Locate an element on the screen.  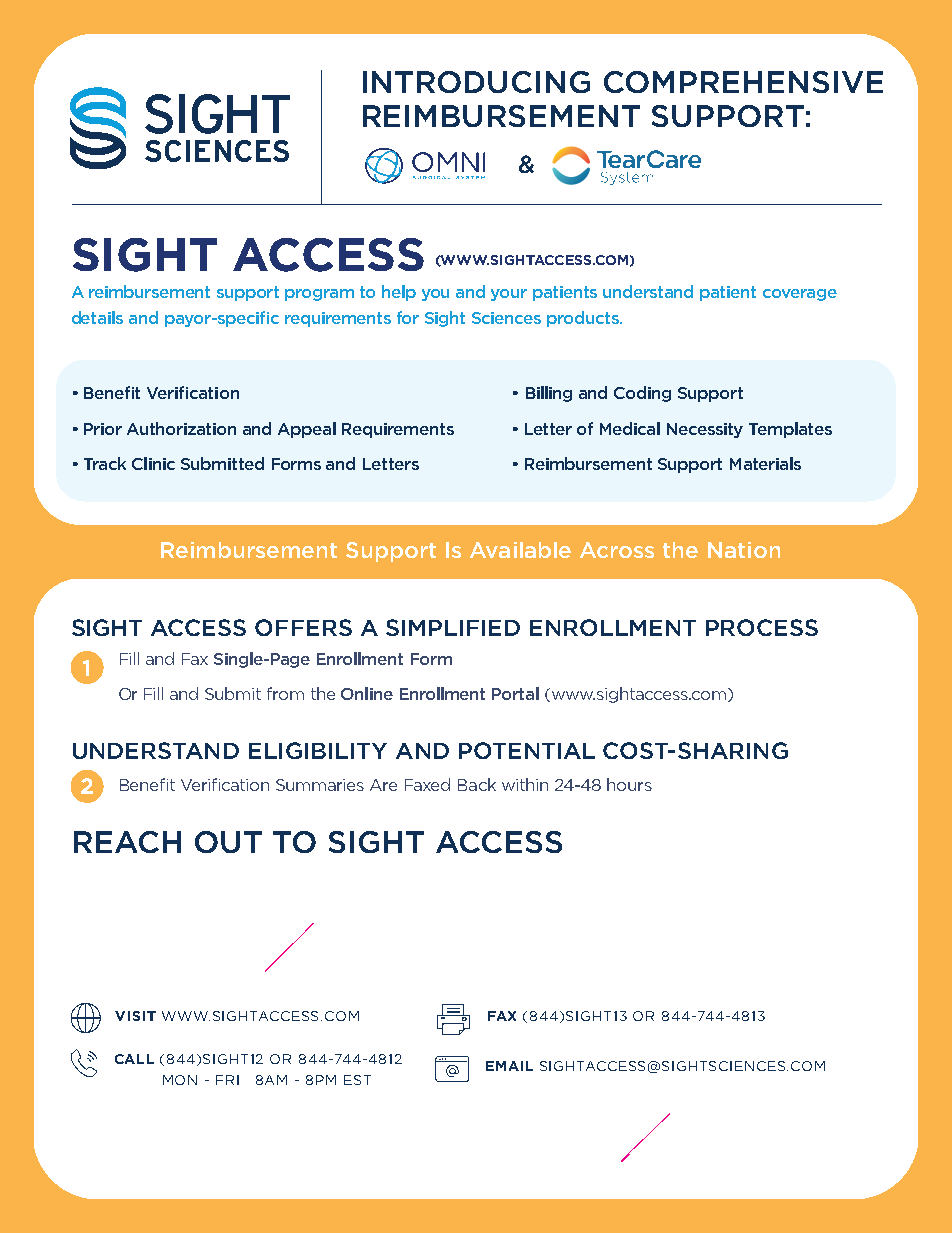
from is located at coordinates (285, 693).
